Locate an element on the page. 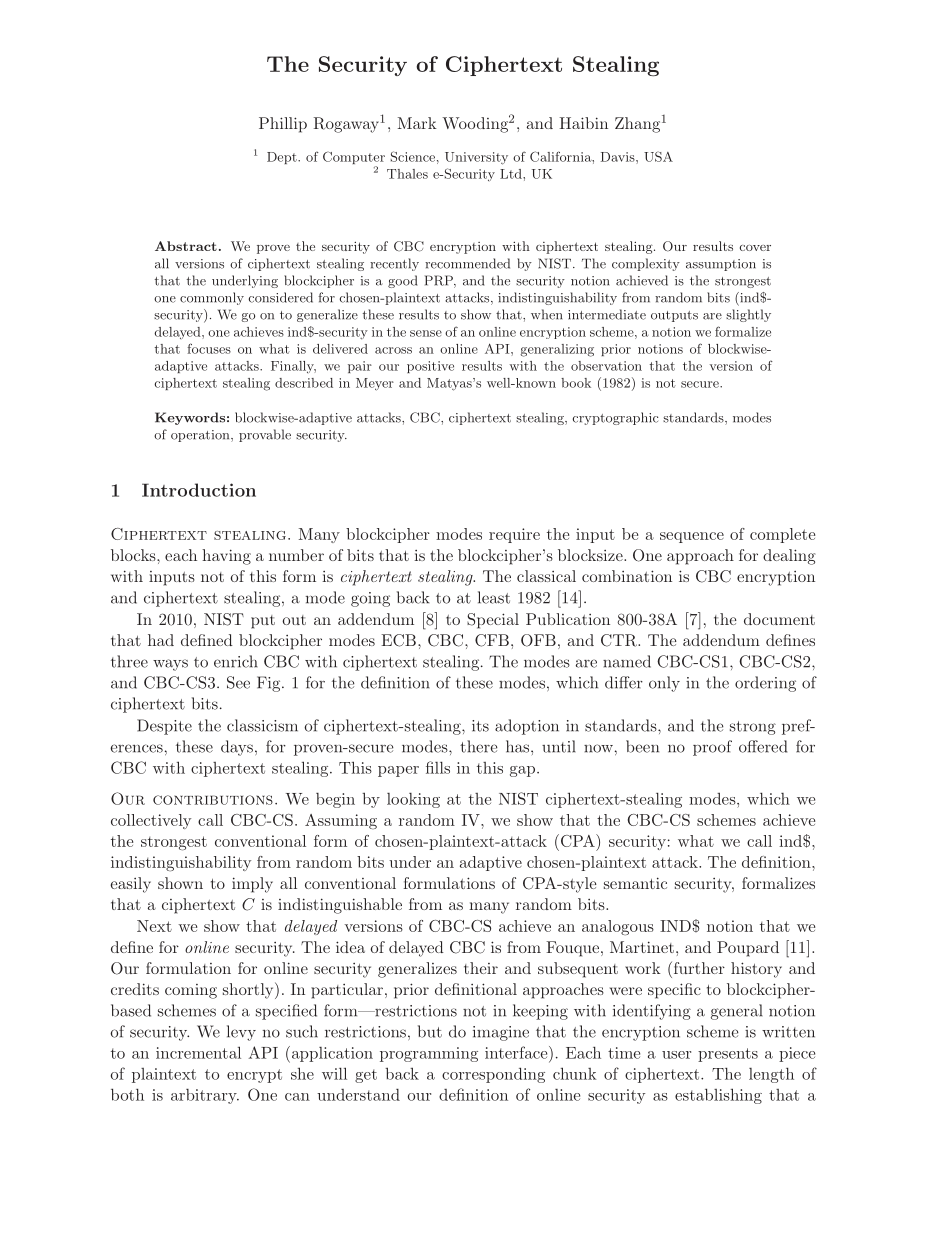 This document has width=952, height=1233. positive is located at coordinates (430, 367).
